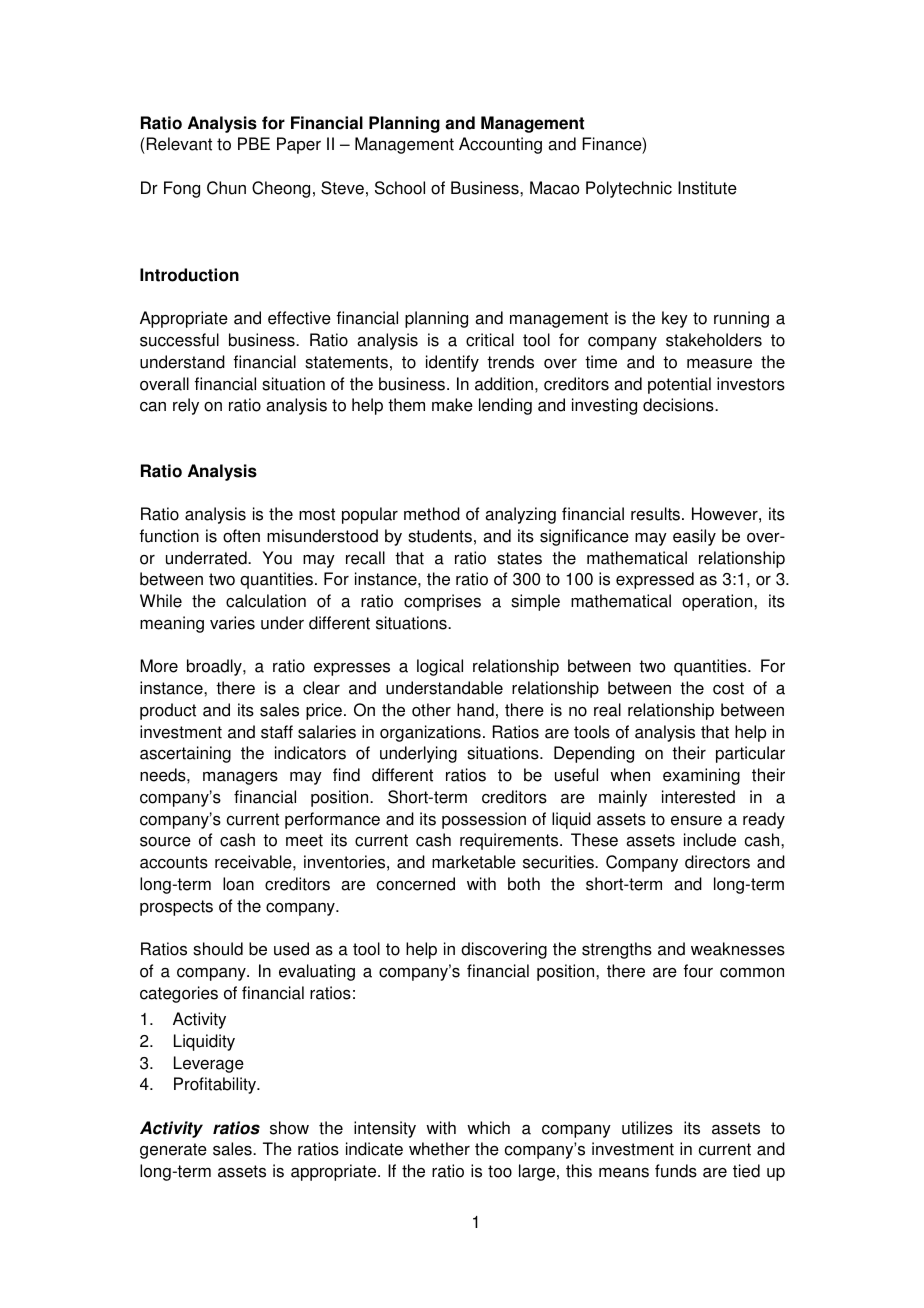  I want to click on easily, so click(694, 537).
